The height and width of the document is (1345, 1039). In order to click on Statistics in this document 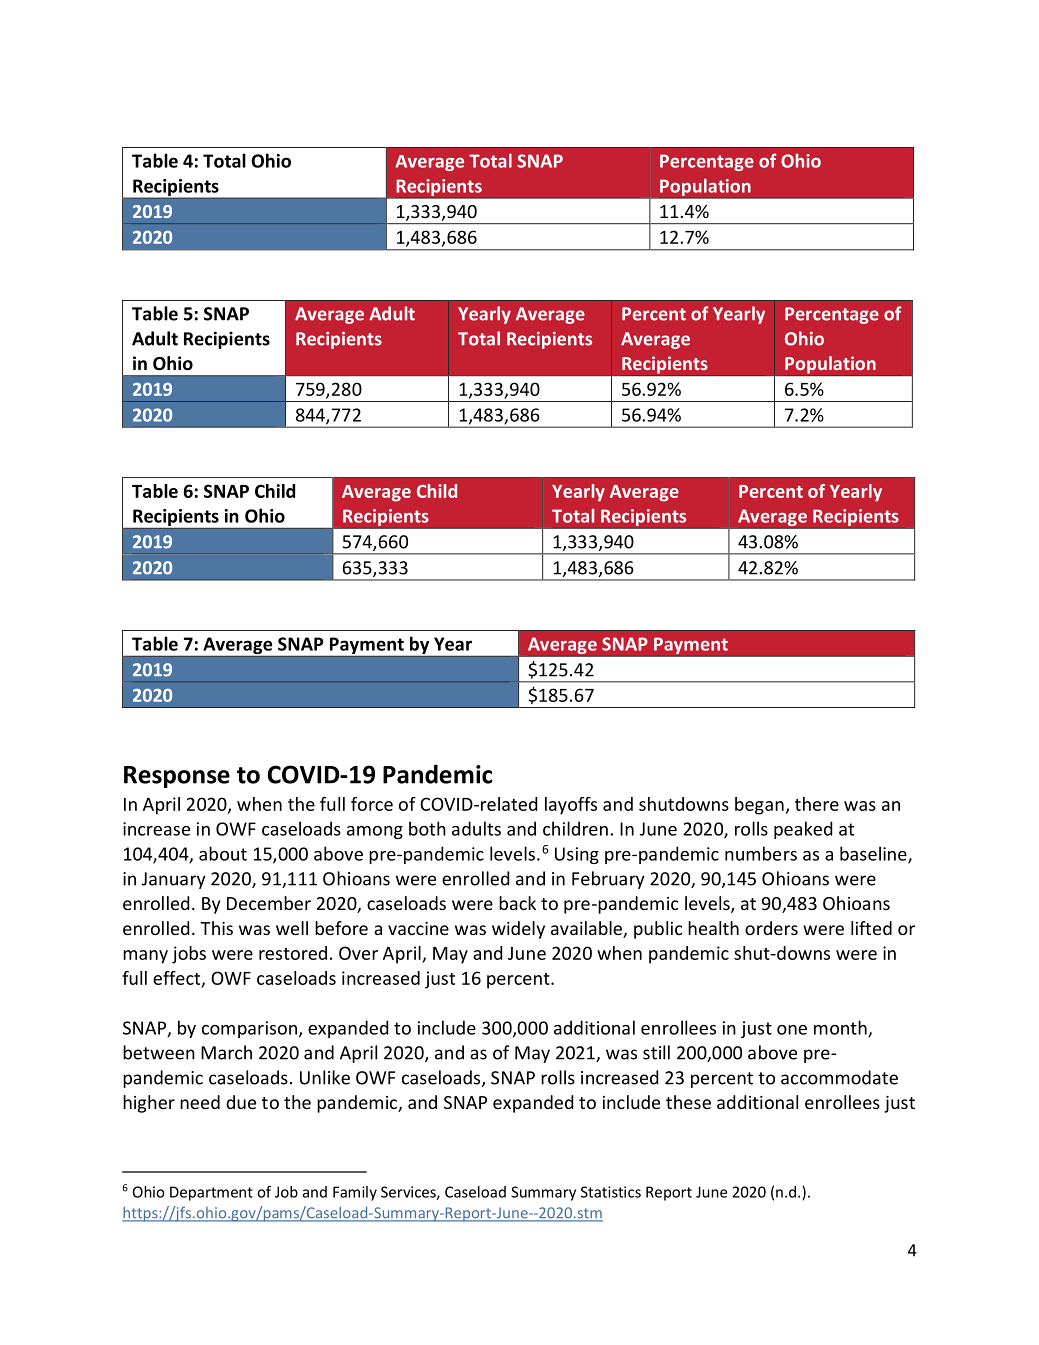, I will do `click(611, 1192)`.
